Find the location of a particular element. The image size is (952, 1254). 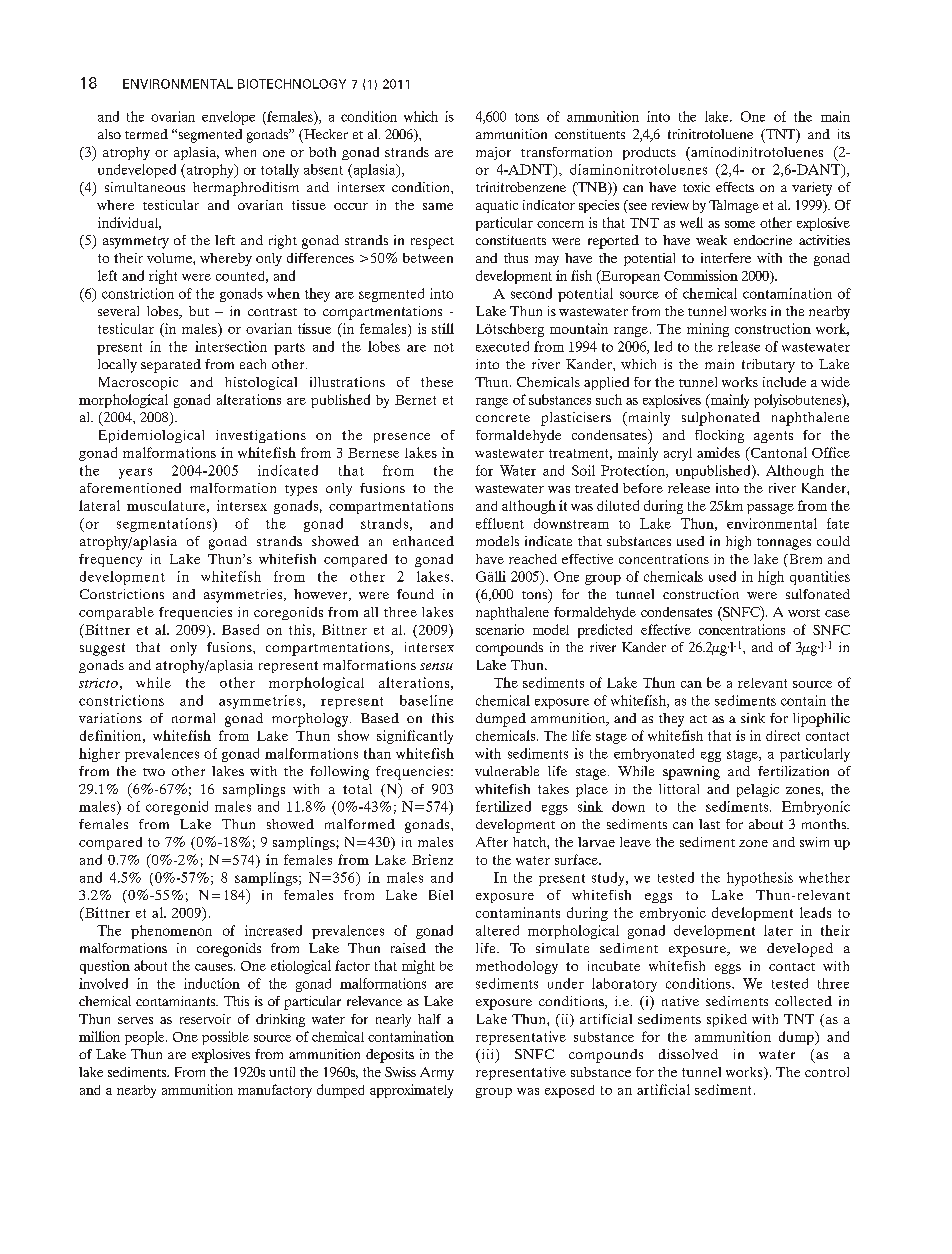

possible is located at coordinates (225, 1038).
